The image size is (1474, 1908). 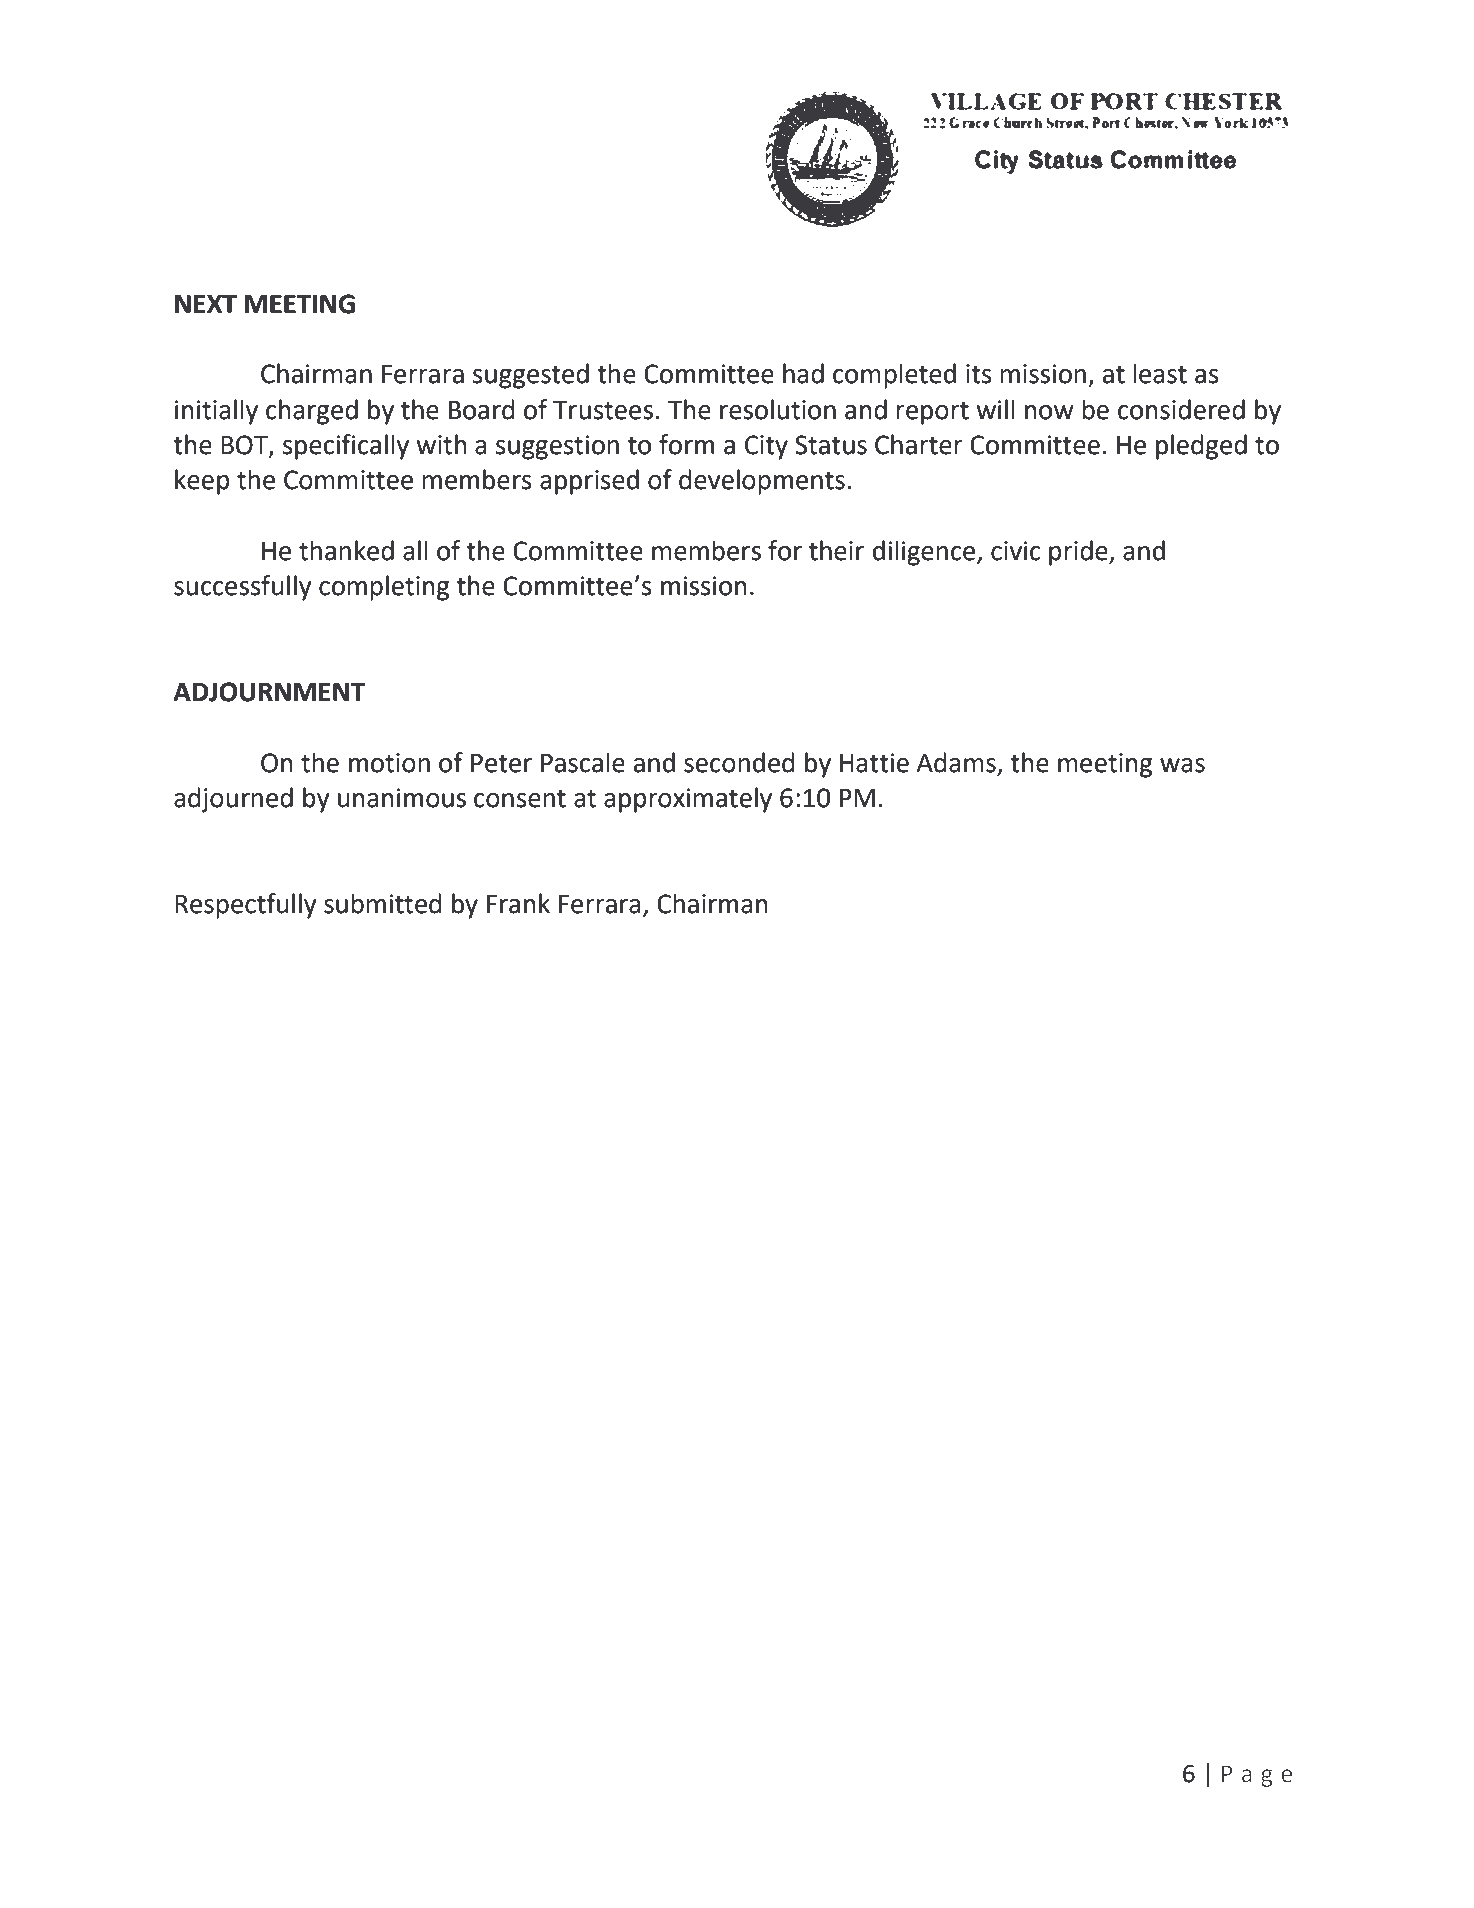 What do you see at coordinates (206, 304) in the page?
I see `NEXT` at bounding box center [206, 304].
